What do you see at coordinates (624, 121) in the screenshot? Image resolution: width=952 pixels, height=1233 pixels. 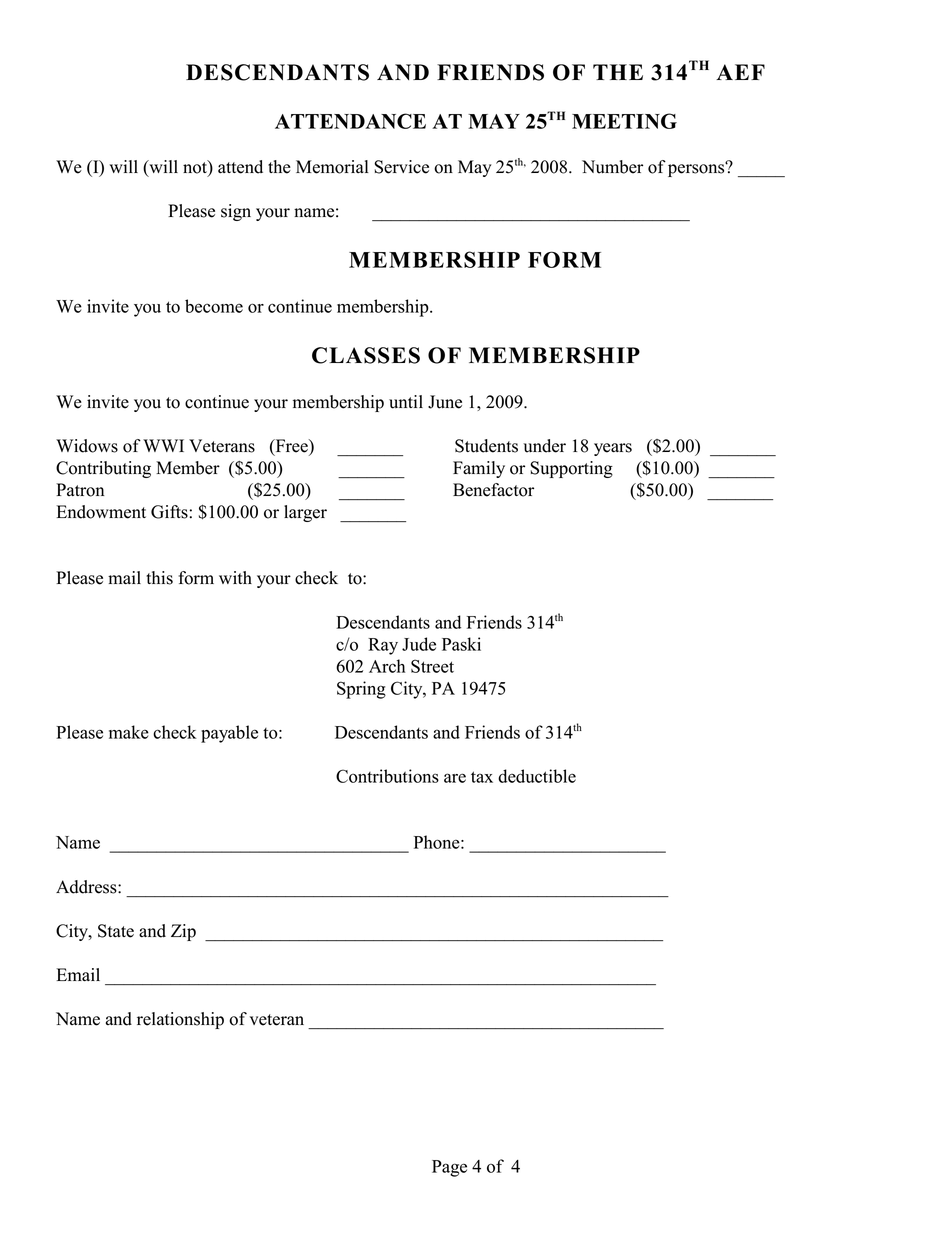 I see `MEETING` at bounding box center [624, 121].
